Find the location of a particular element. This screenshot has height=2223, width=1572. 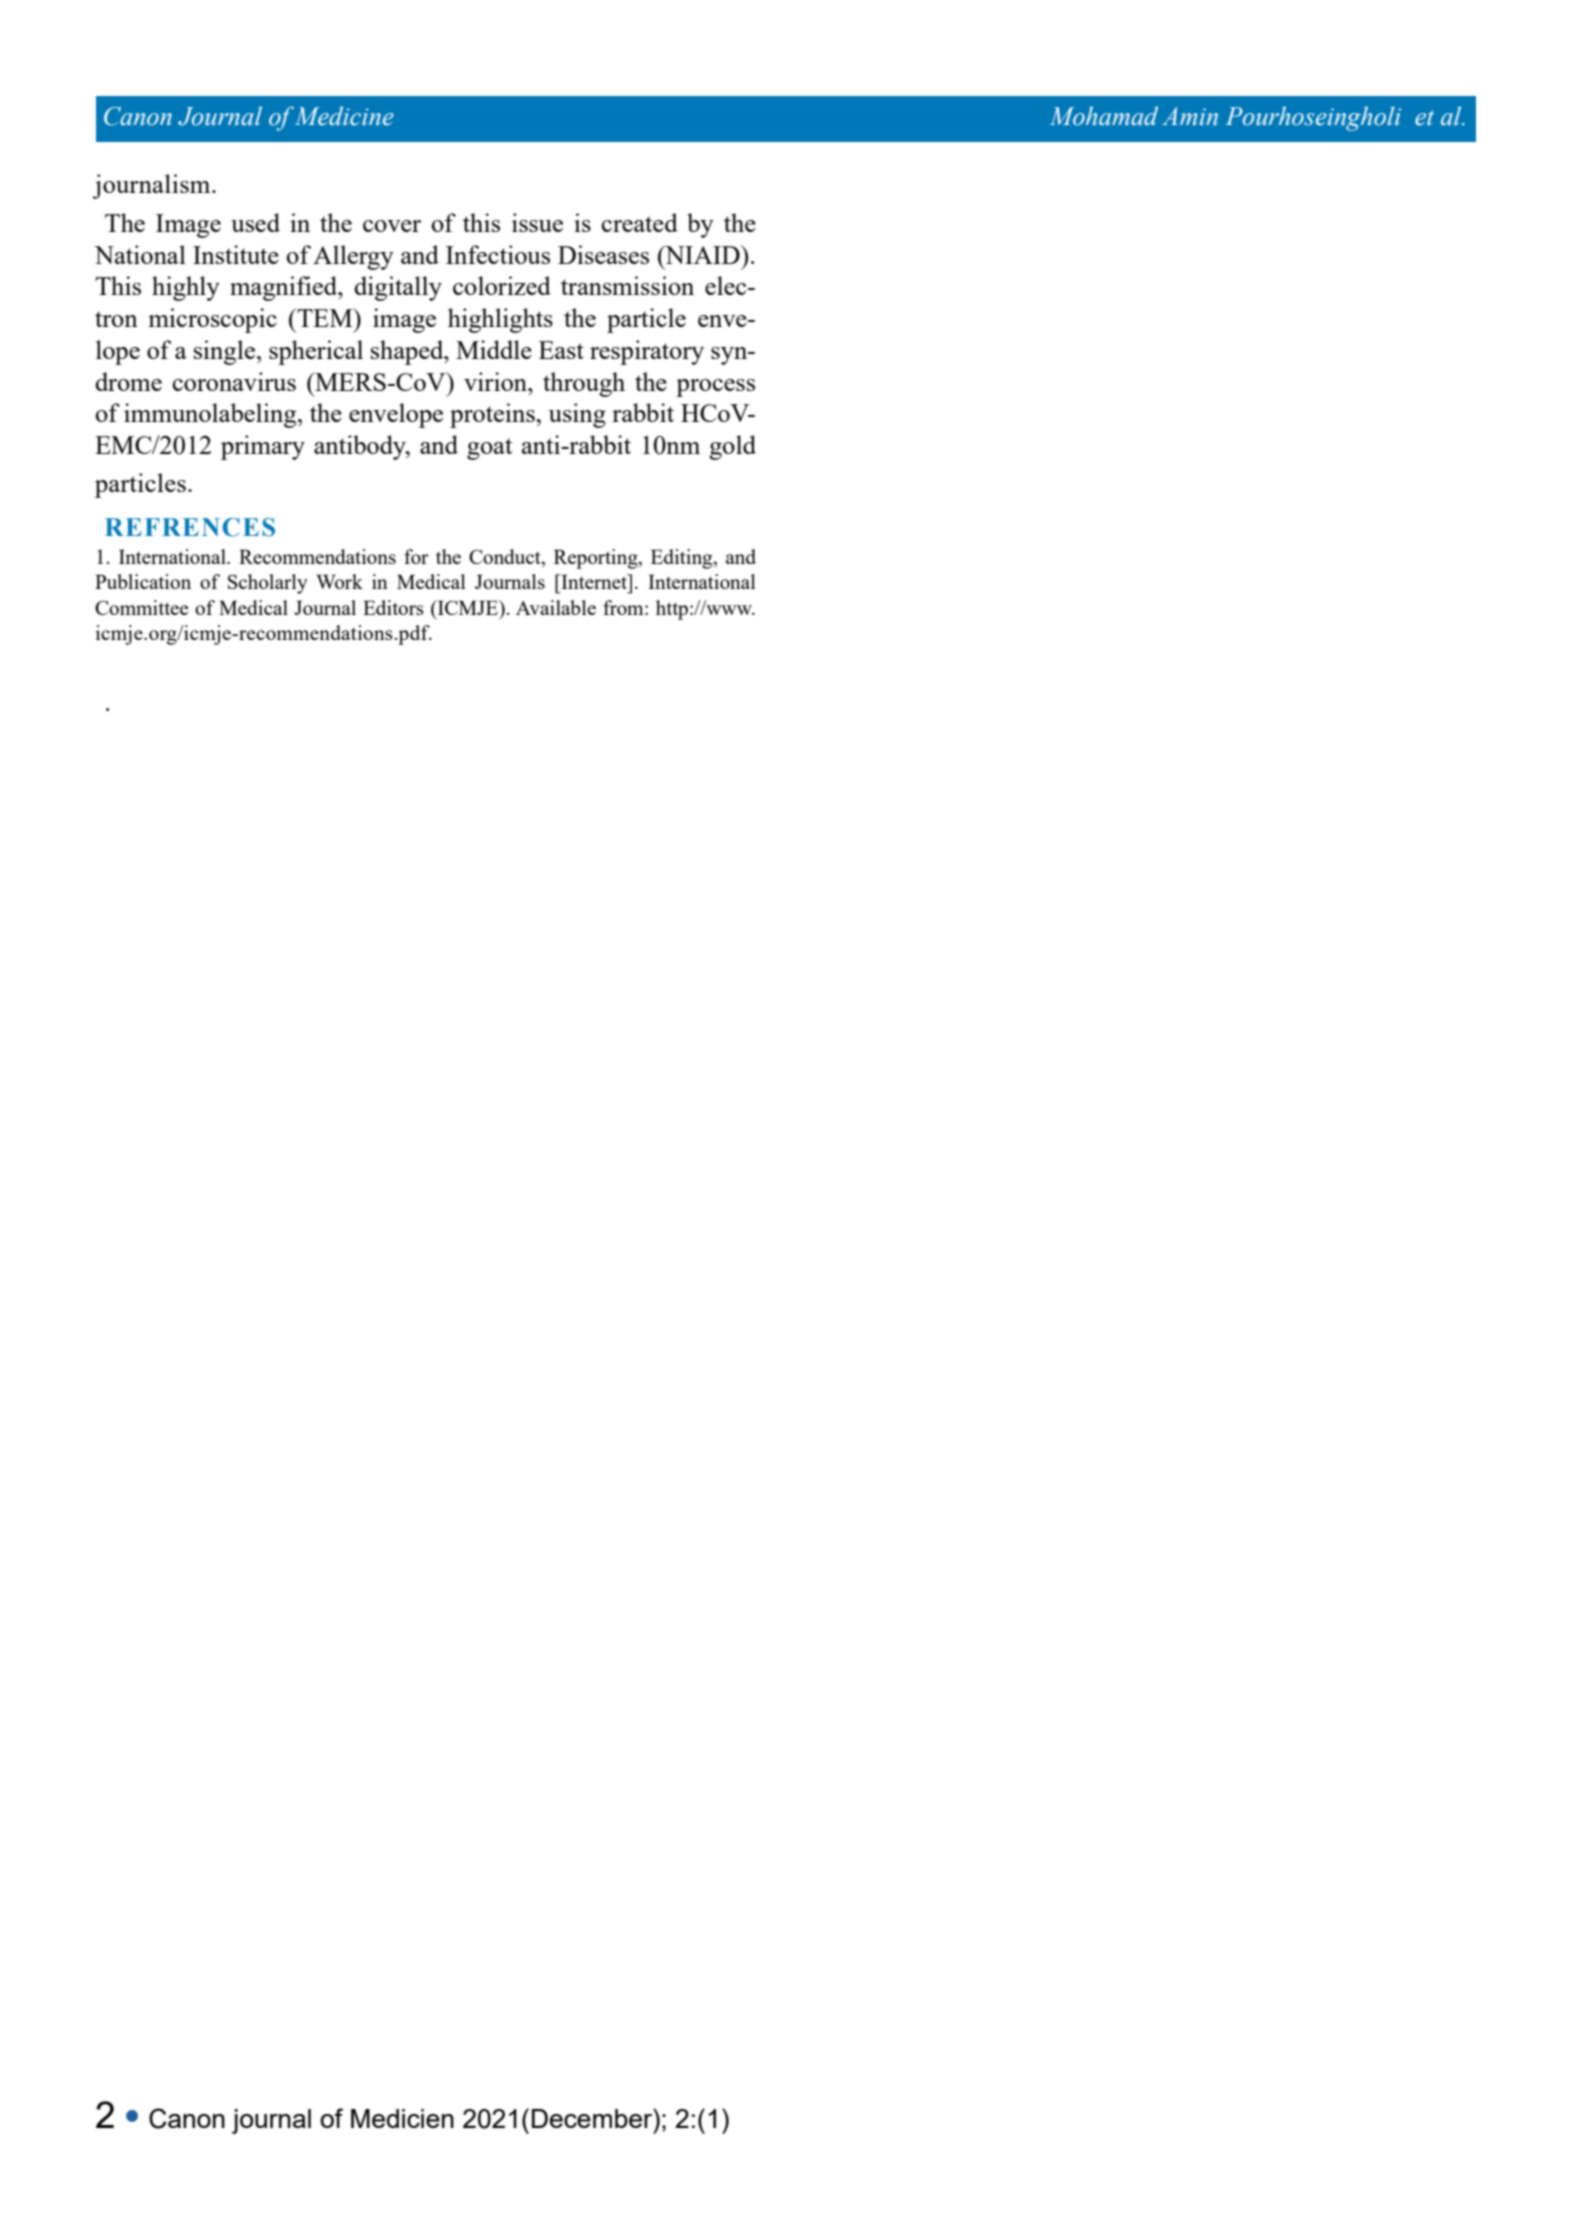

Mohamad is located at coordinates (1104, 116).
